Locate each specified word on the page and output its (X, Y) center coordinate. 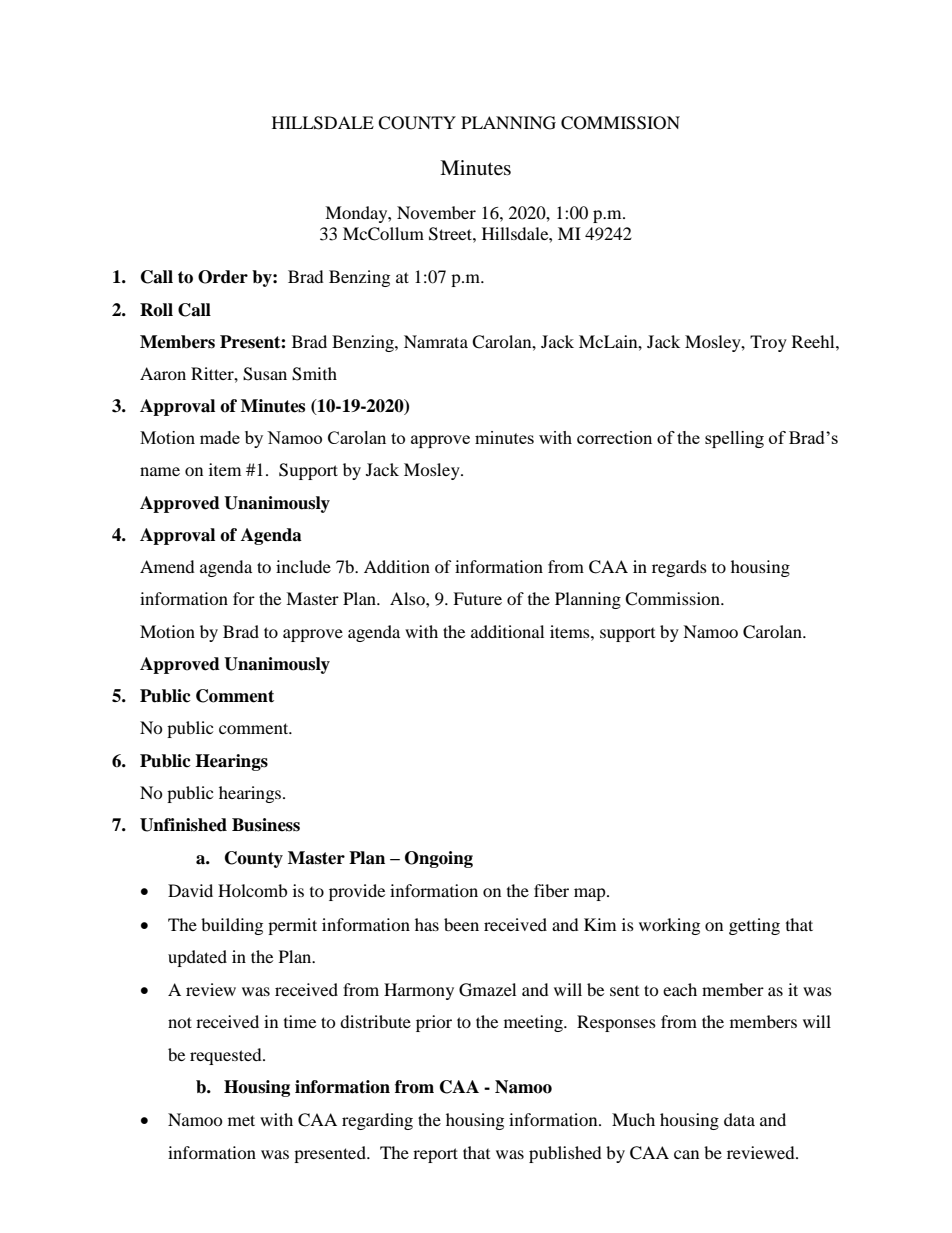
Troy (768, 343)
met (241, 1120)
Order (223, 277)
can (686, 1154)
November (436, 212)
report (435, 1155)
